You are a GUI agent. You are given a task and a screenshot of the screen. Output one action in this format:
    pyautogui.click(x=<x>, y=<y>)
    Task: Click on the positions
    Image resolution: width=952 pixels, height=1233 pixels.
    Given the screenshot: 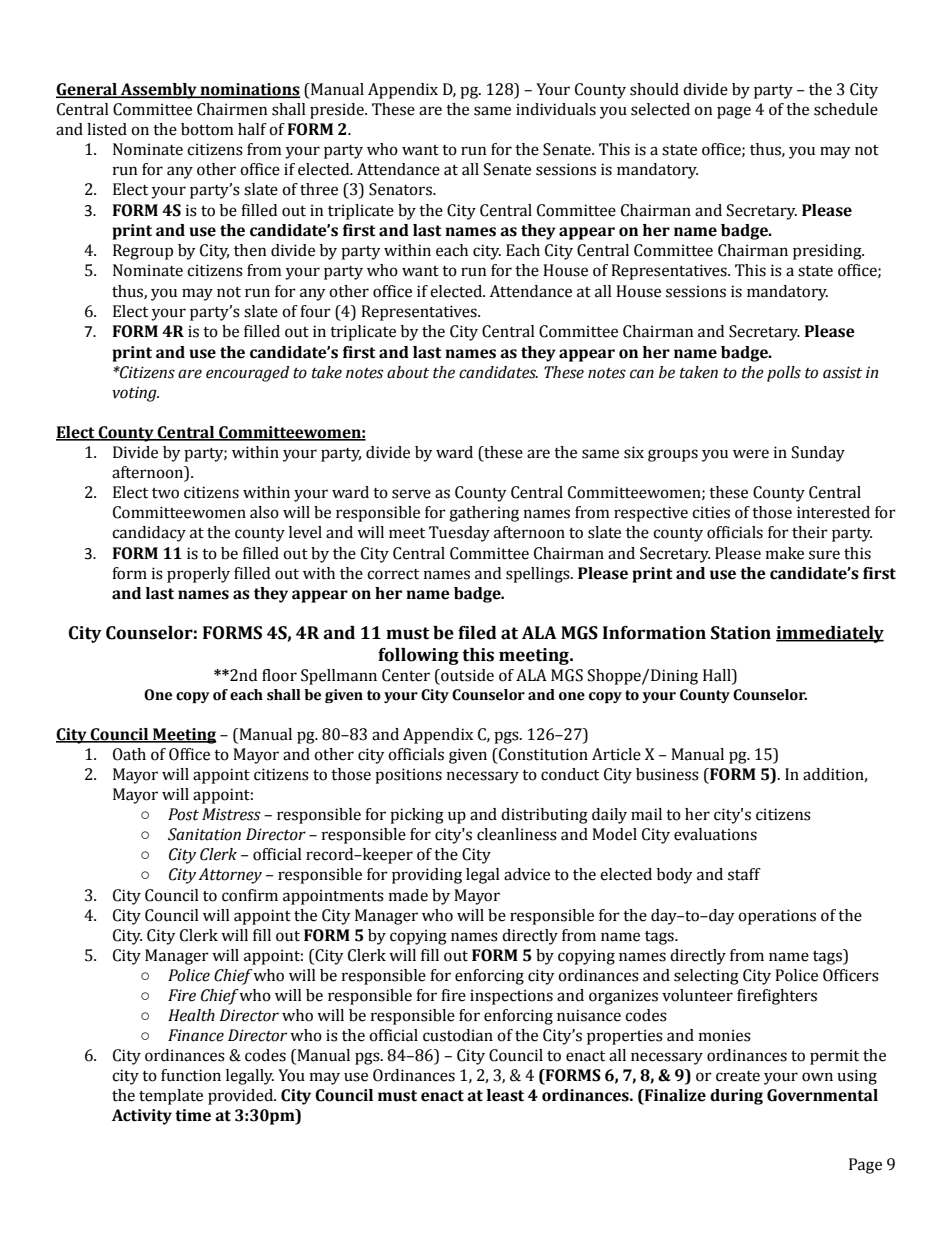 What is the action you would take?
    pyautogui.click(x=408, y=776)
